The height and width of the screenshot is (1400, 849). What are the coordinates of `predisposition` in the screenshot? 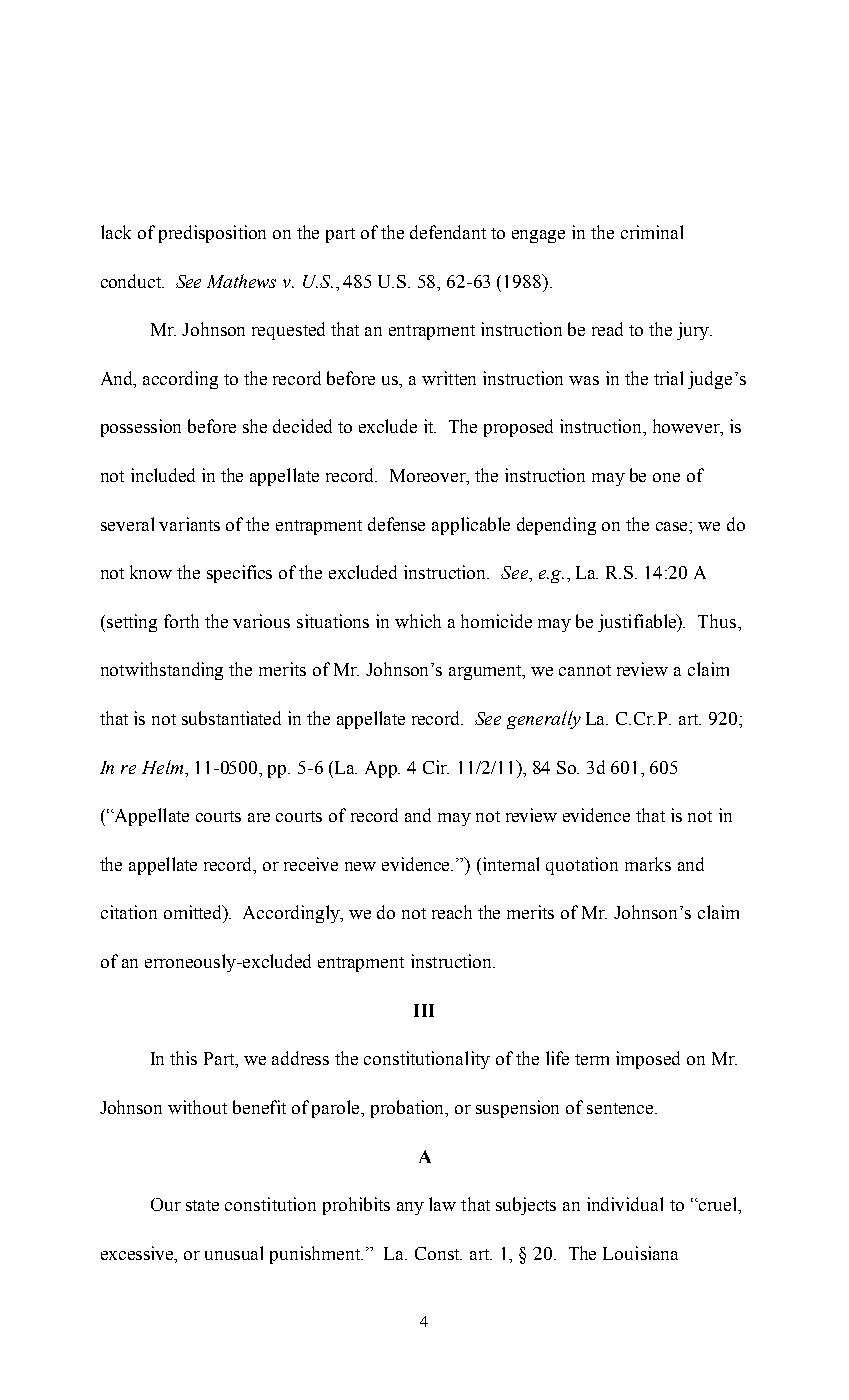 It's located at (212, 234).
